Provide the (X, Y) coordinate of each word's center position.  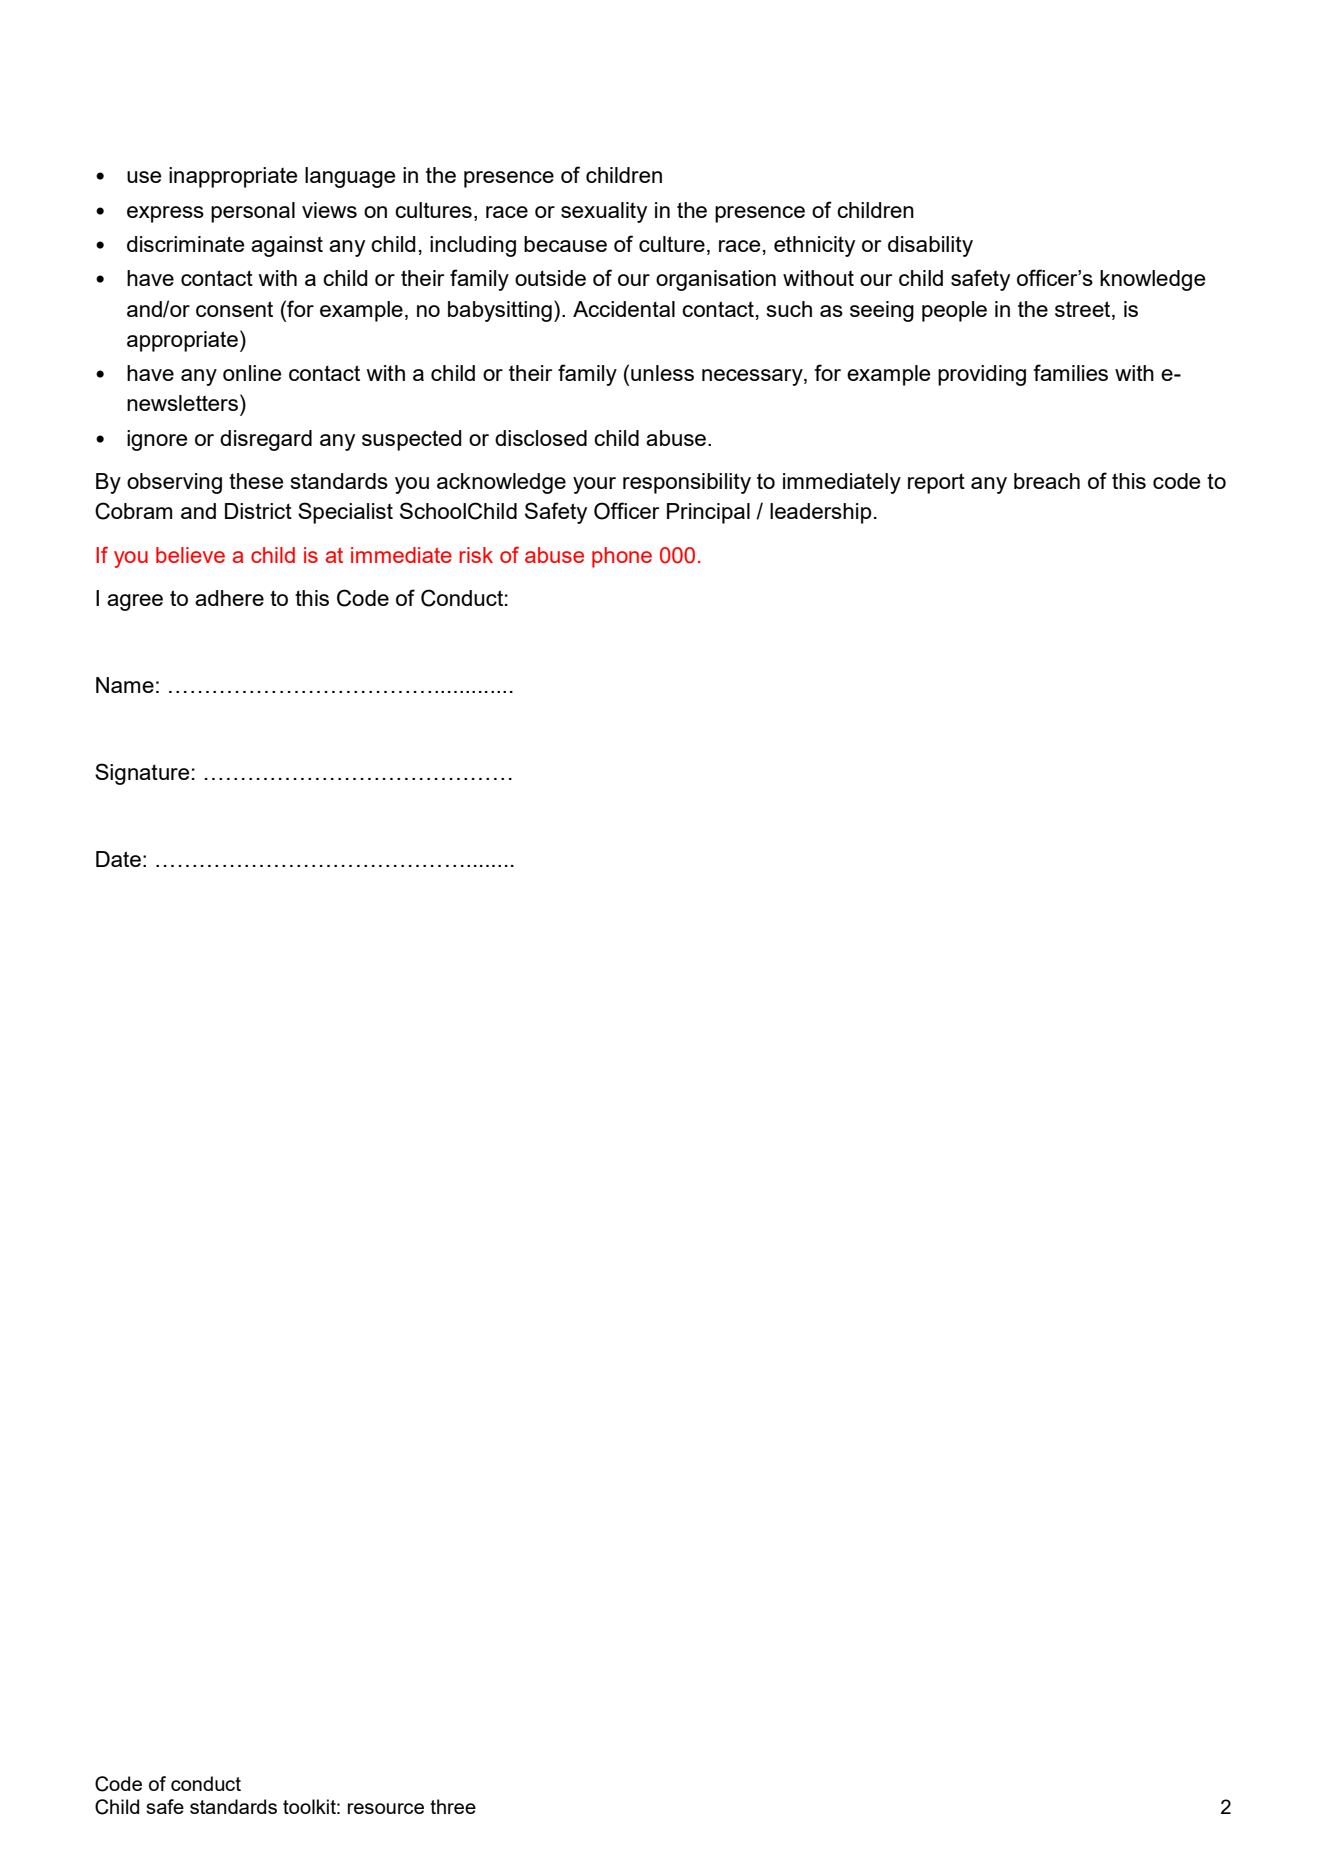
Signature (142, 774)
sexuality (604, 212)
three (453, 1806)
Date (118, 859)
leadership (821, 513)
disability (930, 246)
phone (622, 557)
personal (253, 212)
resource (386, 1808)
